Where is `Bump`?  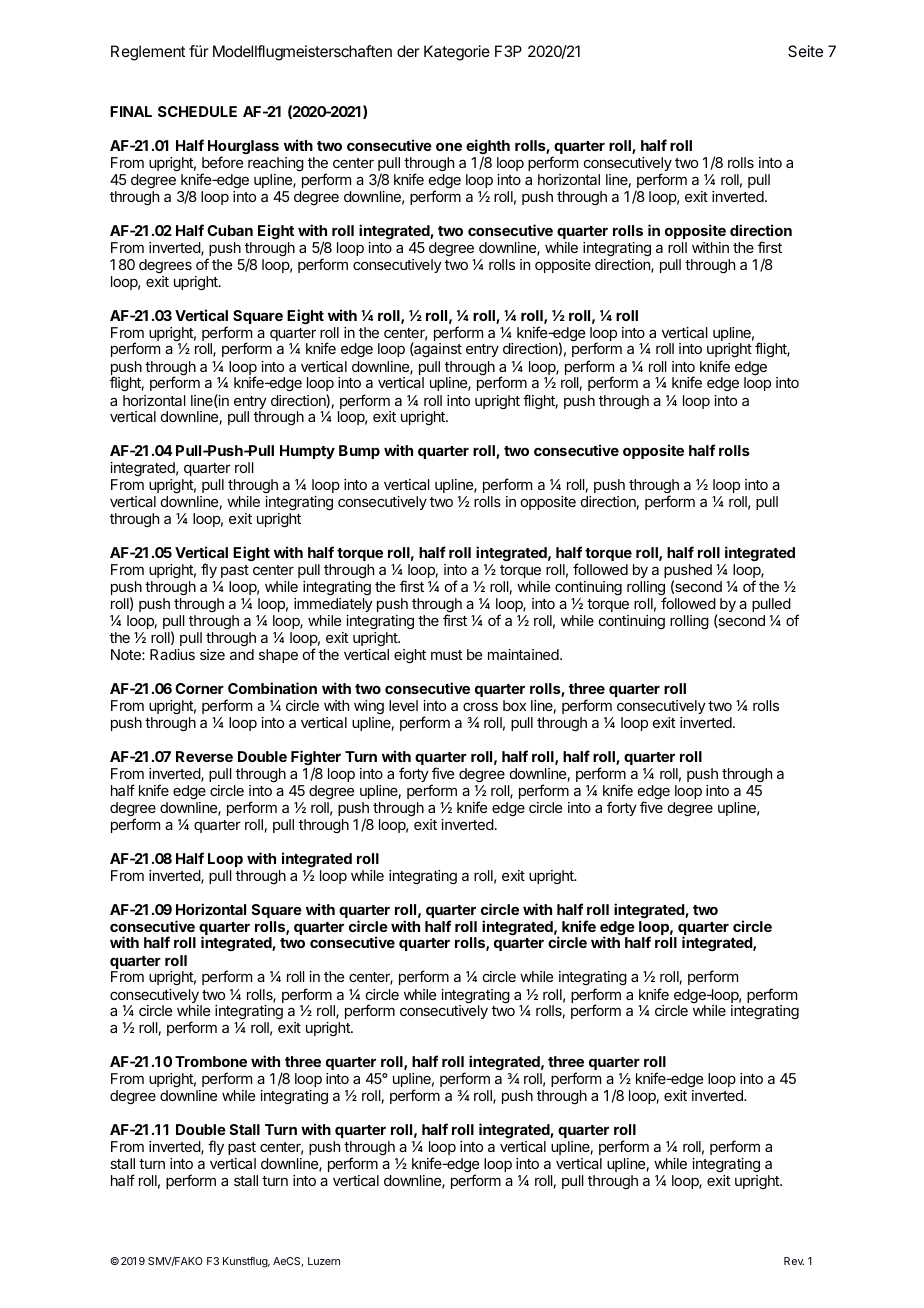
Bump is located at coordinates (359, 452).
